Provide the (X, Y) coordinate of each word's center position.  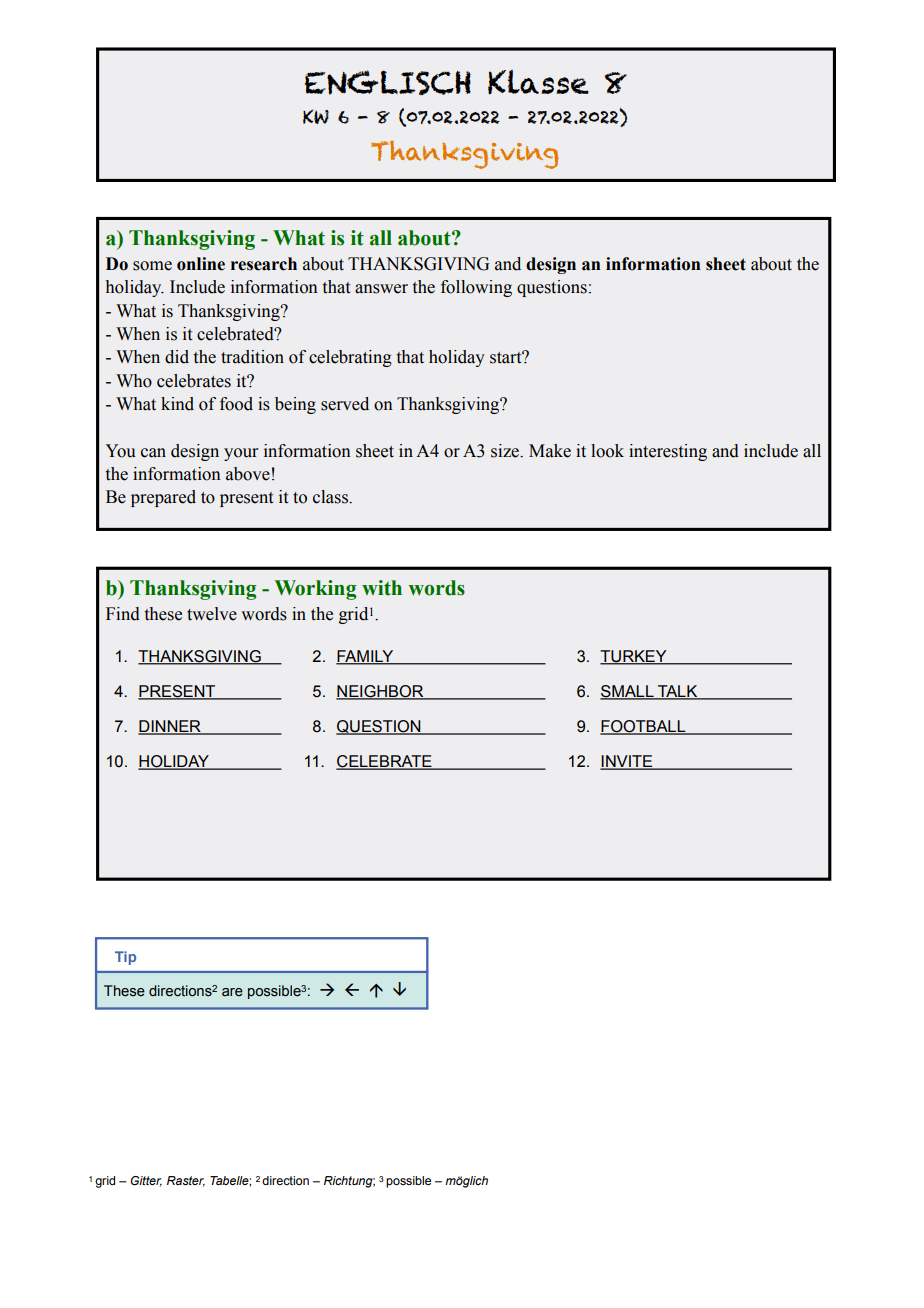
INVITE (627, 762)
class (331, 497)
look (607, 451)
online (201, 264)
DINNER (170, 727)
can (153, 453)
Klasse (538, 82)
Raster (186, 1181)
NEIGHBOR (381, 692)
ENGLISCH (387, 82)
